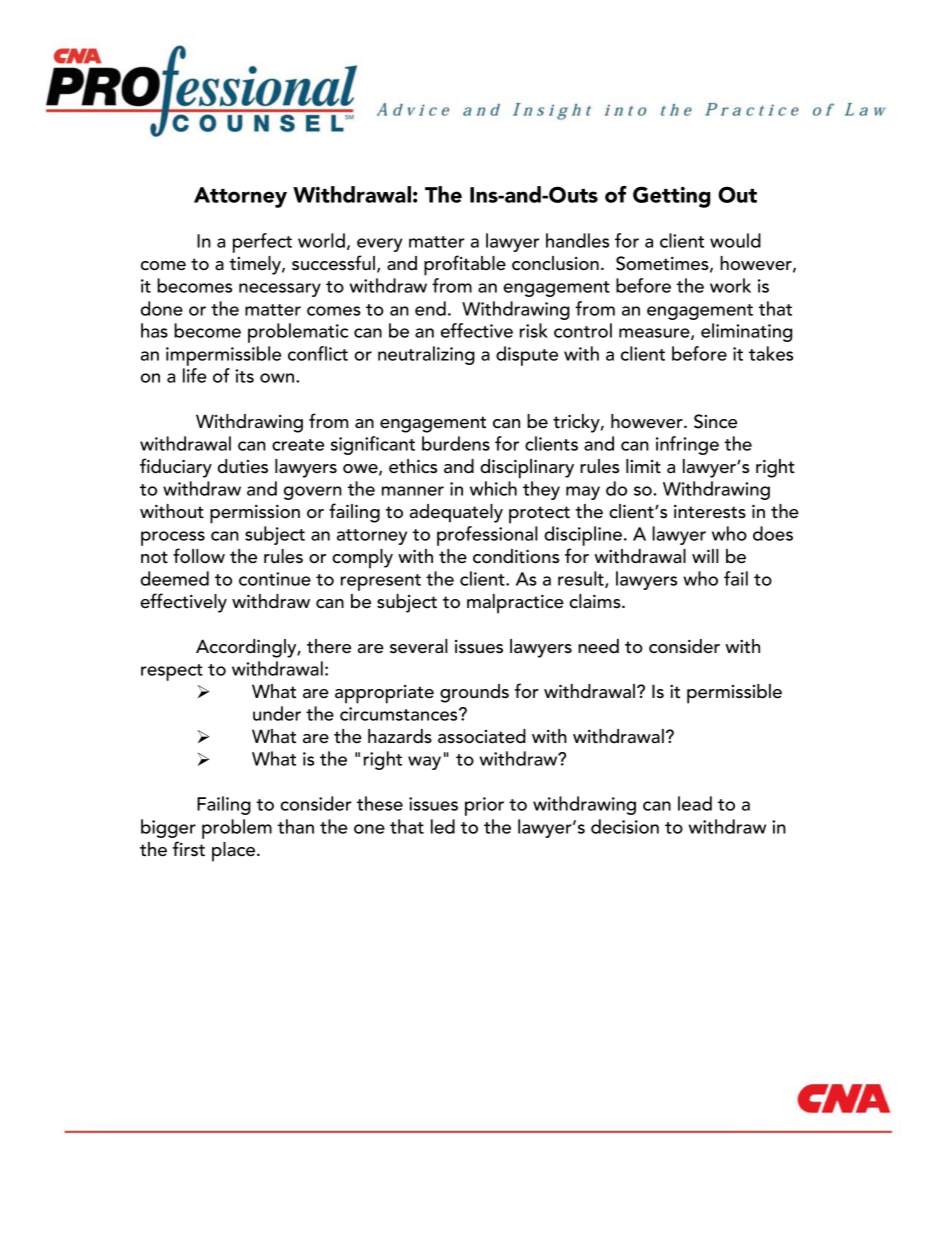 The height and width of the screenshot is (1233, 952). I want to click on need, so click(598, 646).
